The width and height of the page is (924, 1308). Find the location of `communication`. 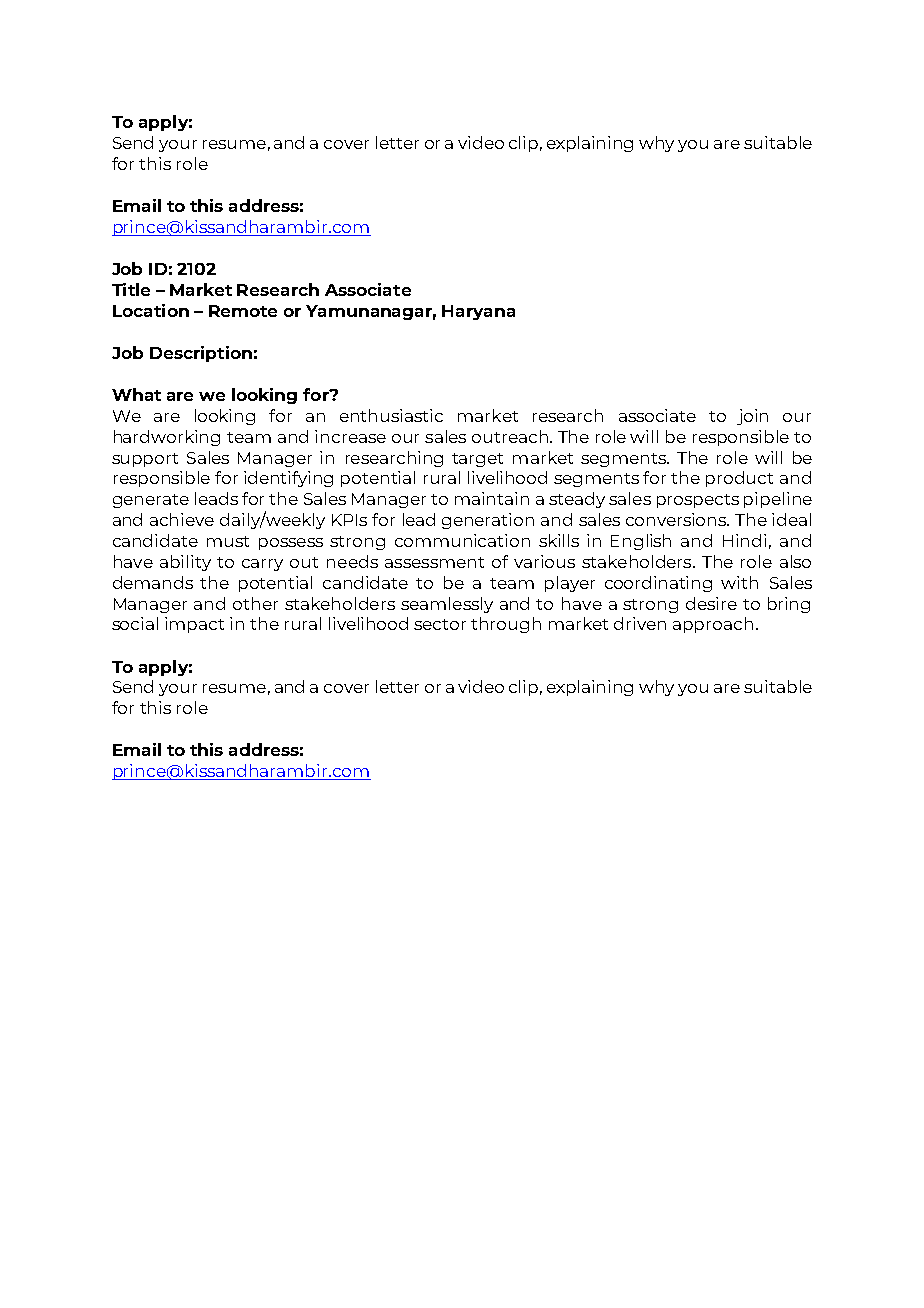

communication is located at coordinates (462, 540).
